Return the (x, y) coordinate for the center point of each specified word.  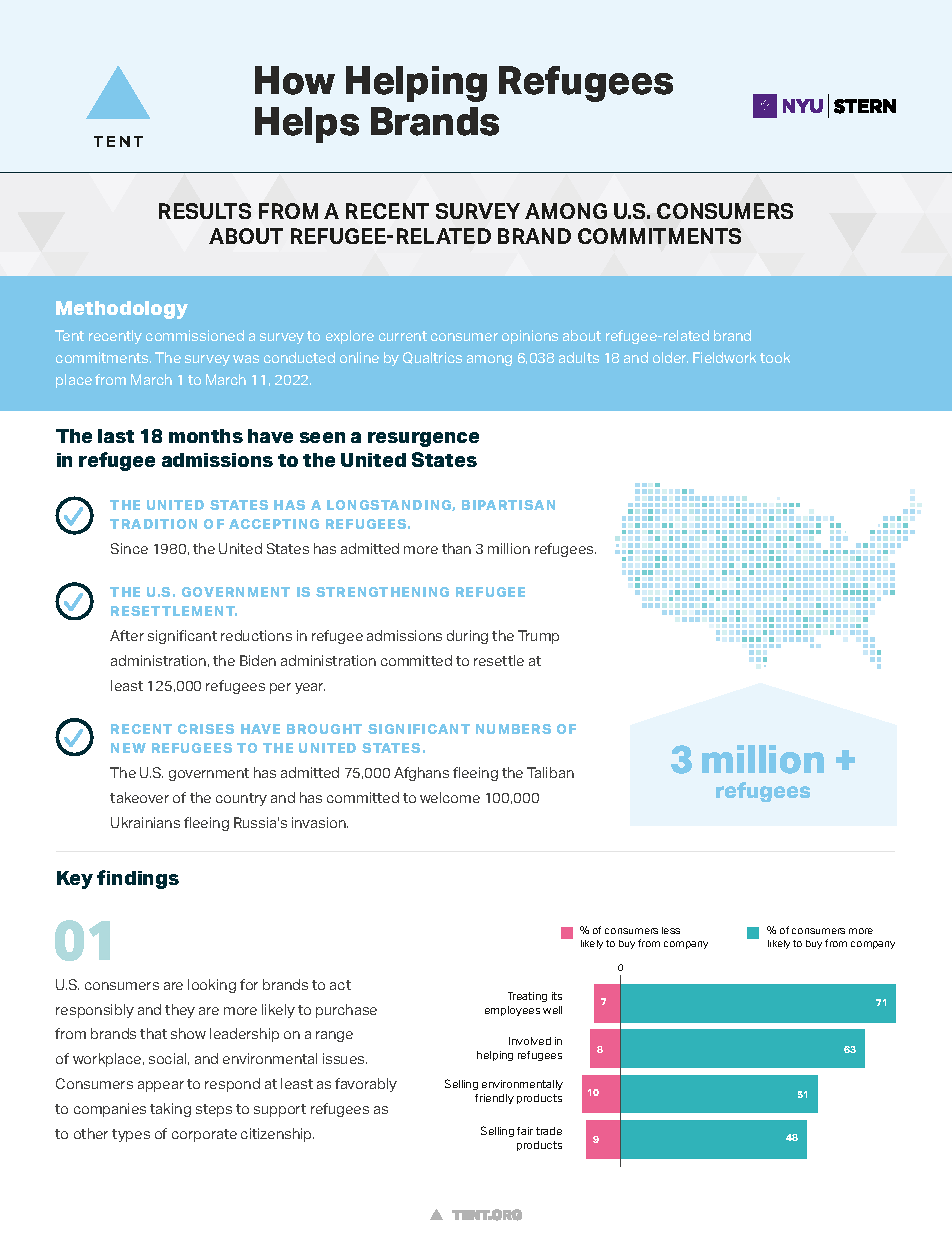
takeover (139, 797)
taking (170, 1110)
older (670, 357)
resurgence (423, 439)
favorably (366, 1085)
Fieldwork (724, 357)
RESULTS (205, 211)
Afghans (421, 774)
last (116, 436)
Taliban (550, 772)
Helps (307, 125)
